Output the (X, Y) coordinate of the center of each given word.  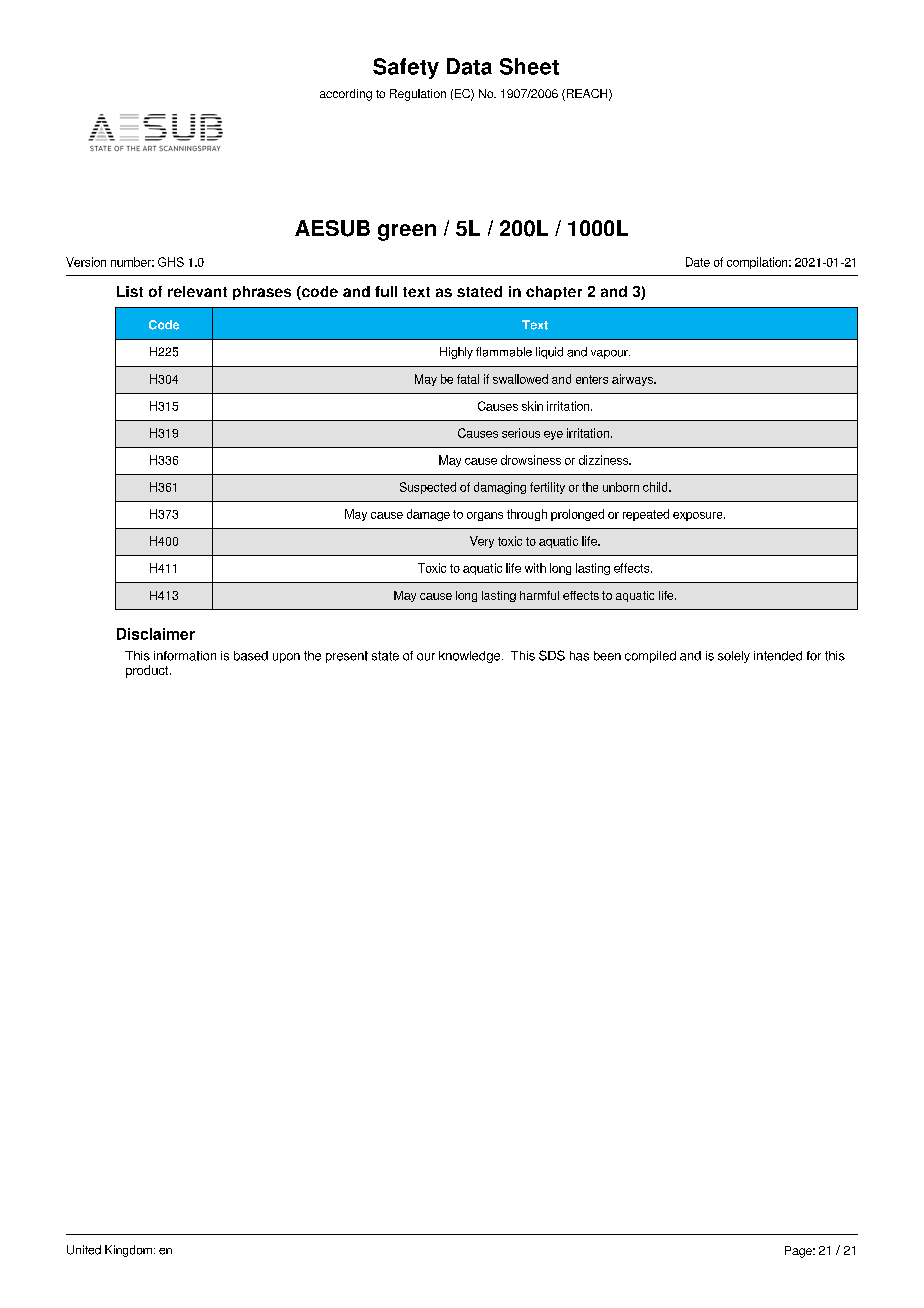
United (84, 1250)
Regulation (418, 95)
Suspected (428, 488)
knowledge (471, 657)
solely (734, 657)
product (148, 671)
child (656, 487)
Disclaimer (156, 634)
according (346, 95)
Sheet (529, 66)
